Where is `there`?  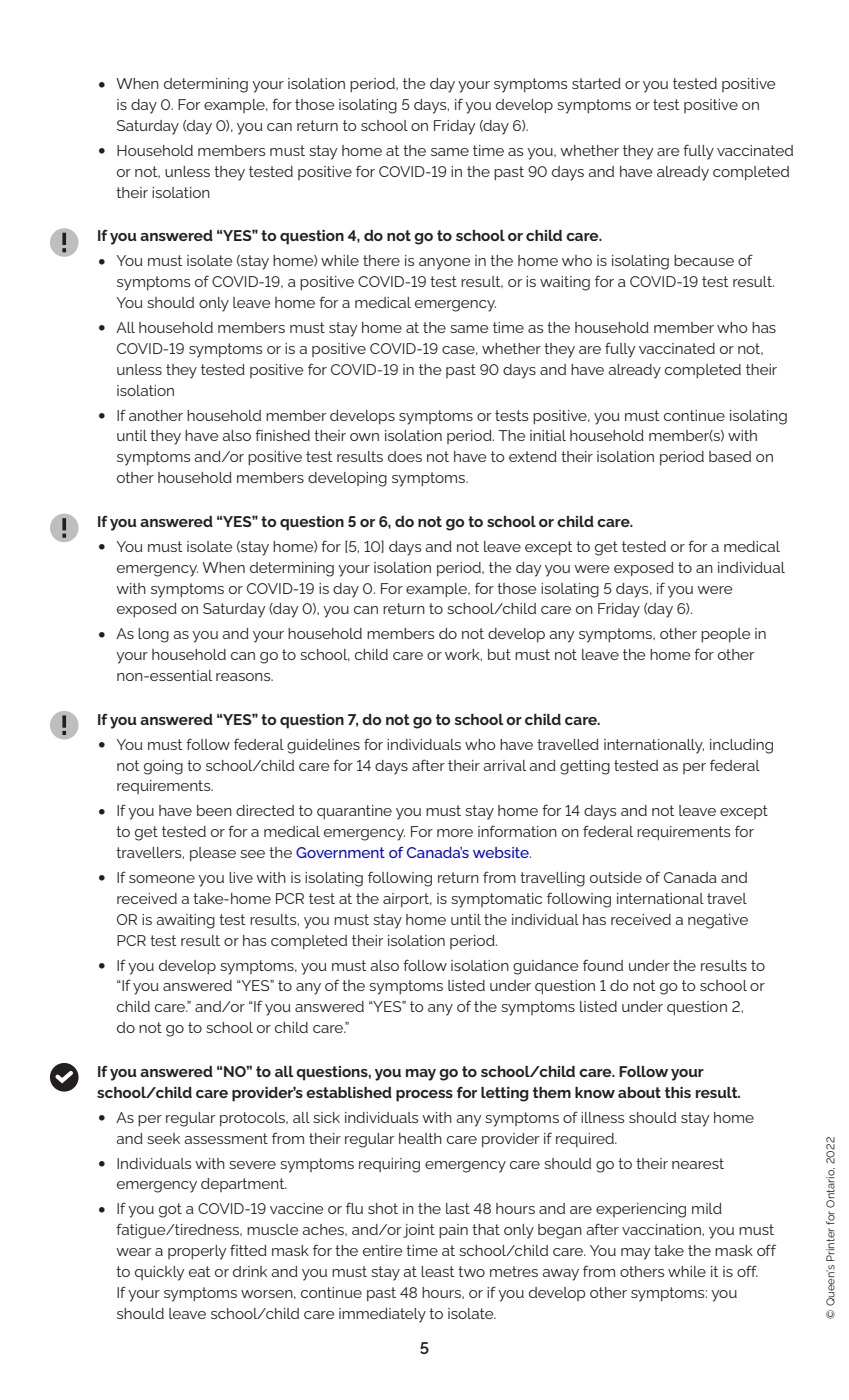
there is located at coordinates (381, 260).
